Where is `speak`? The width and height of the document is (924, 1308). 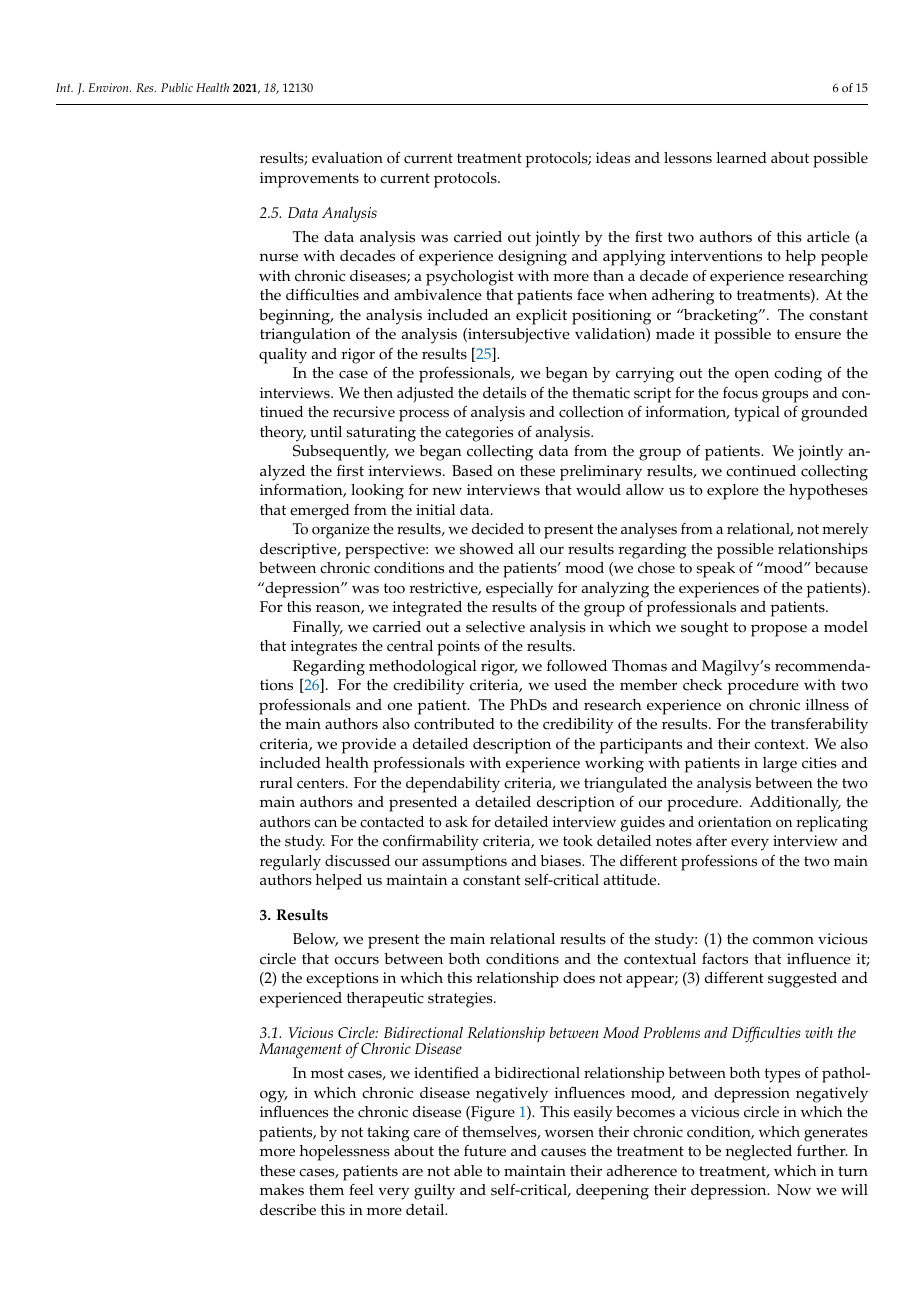 speak is located at coordinates (715, 570).
